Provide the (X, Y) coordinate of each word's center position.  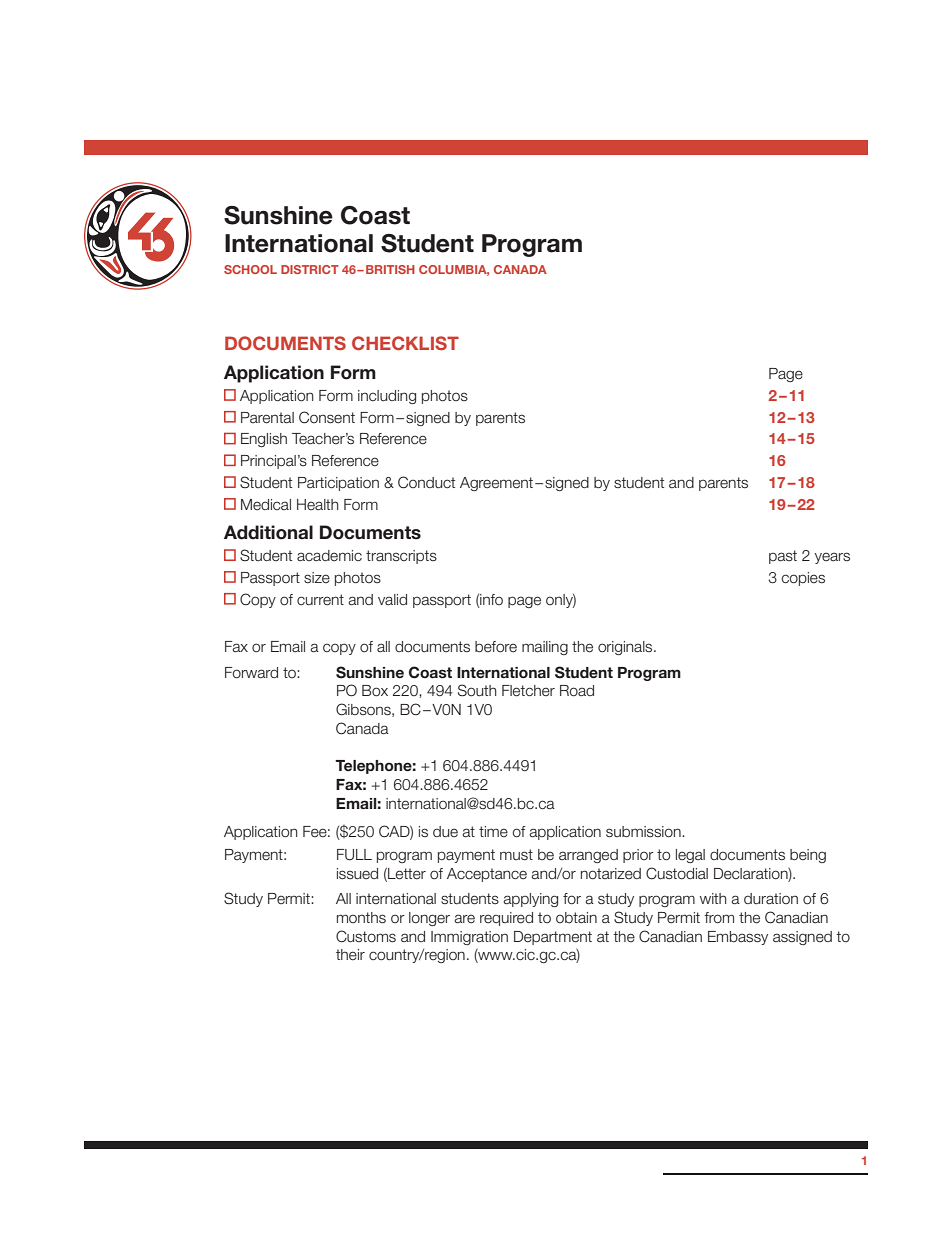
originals (626, 648)
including (387, 397)
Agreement (496, 484)
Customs (366, 936)
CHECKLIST (405, 343)
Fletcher (528, 691)
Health (318, 505)
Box (375, 691)
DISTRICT (310, 269)
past (783, 557)
